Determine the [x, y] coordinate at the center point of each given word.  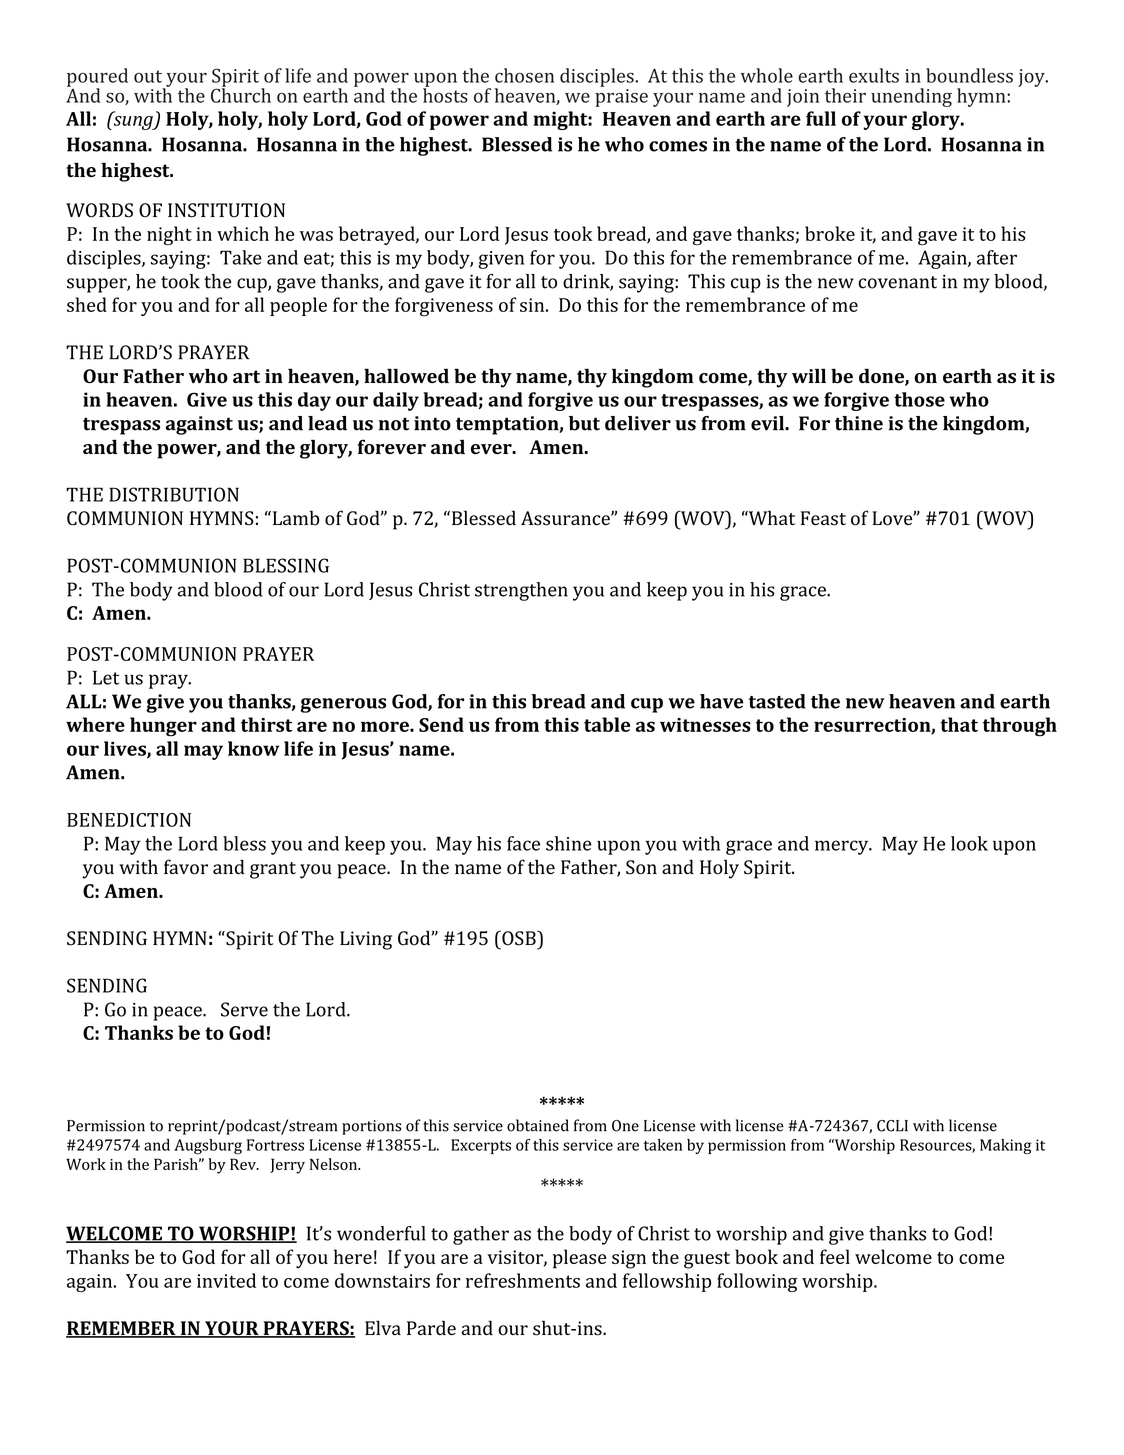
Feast [823, 518]
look [969, 843]
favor [186, 867]
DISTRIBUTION [174, 494]
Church [241, 94]
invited [226, 1280]
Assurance [566, 518]
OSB [519, 938]
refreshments [523, 1280]
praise [621, 98]
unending [911, 97]
